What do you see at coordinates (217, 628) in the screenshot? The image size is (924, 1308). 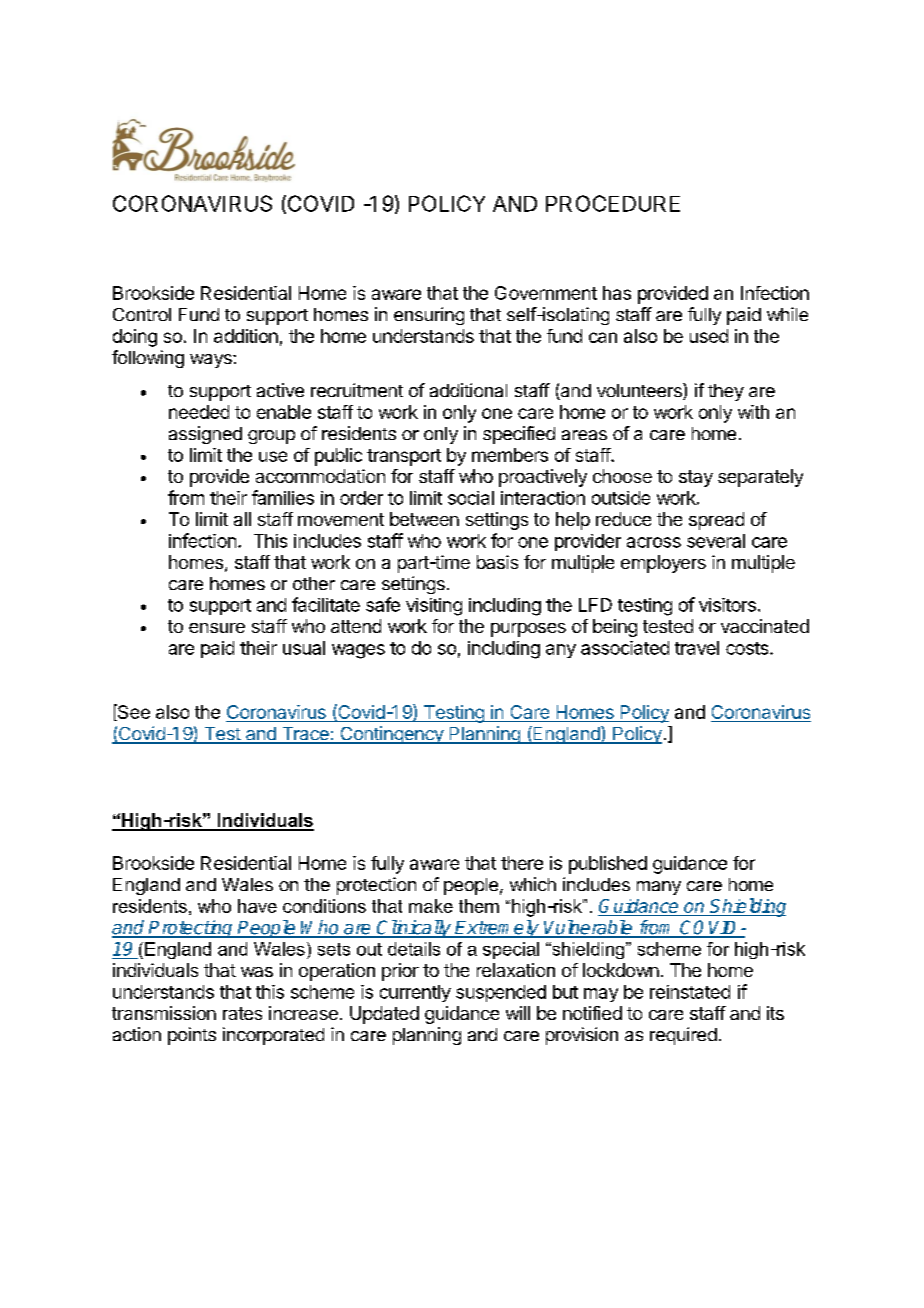 I see `ensure` at bounding box center [217, 628].
